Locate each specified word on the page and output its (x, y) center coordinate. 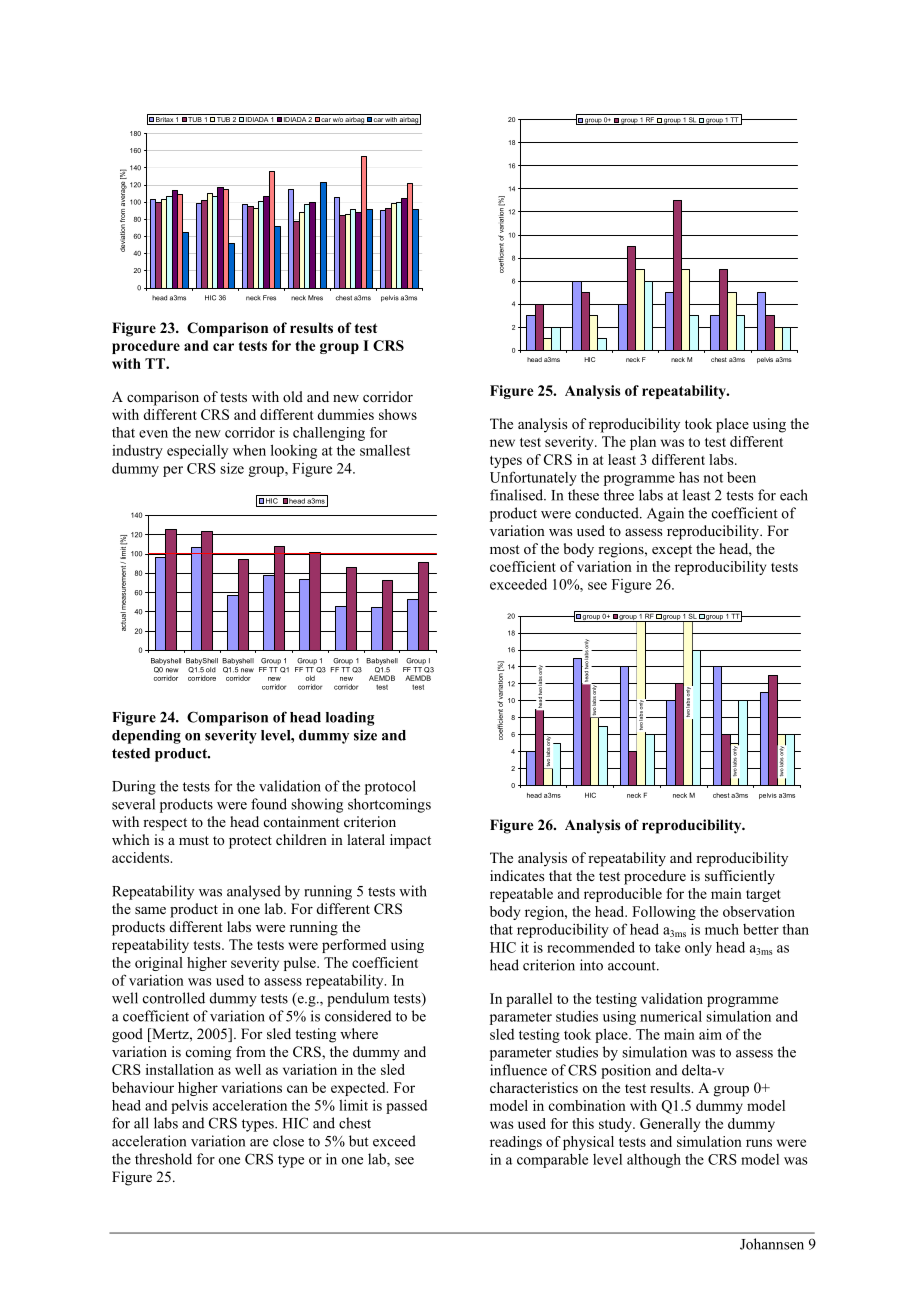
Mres (315, 298)
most (505, 549)
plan (643, 443)
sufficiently (740, 877)
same (150, 910)
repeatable (521, 895)
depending (146, 736)
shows (398, 414)
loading (350, 719)
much (722, 929)
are (259, 1143)
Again (665, 514)
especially (197, 452)
